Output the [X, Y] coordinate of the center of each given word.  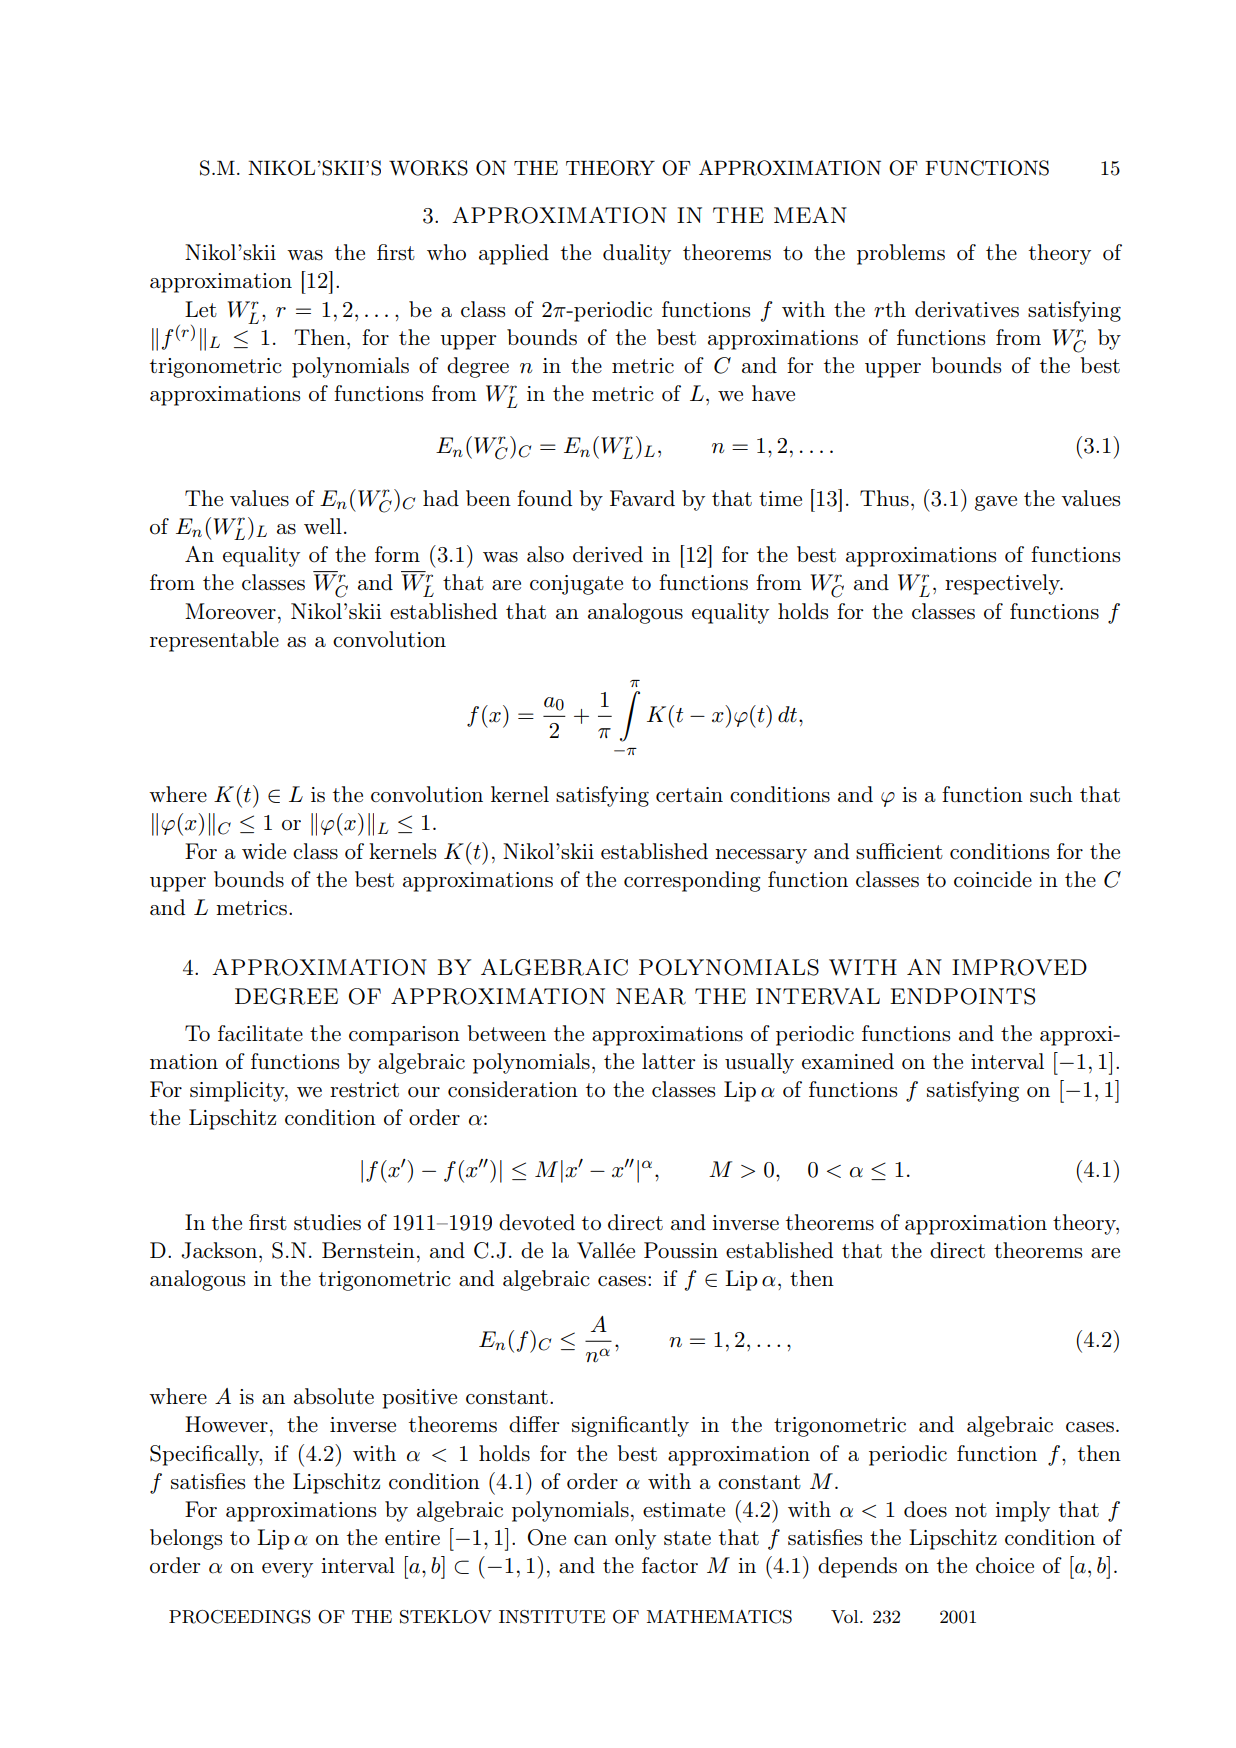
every [287, 1570]
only [635, 1539]
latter [668, 1061]
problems [901, 254]
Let [201, 309]
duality [637, 254]
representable [214, 641]
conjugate [576, 585]
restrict [364, 1089]
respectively [1003, 584]
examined [848, 1061]
